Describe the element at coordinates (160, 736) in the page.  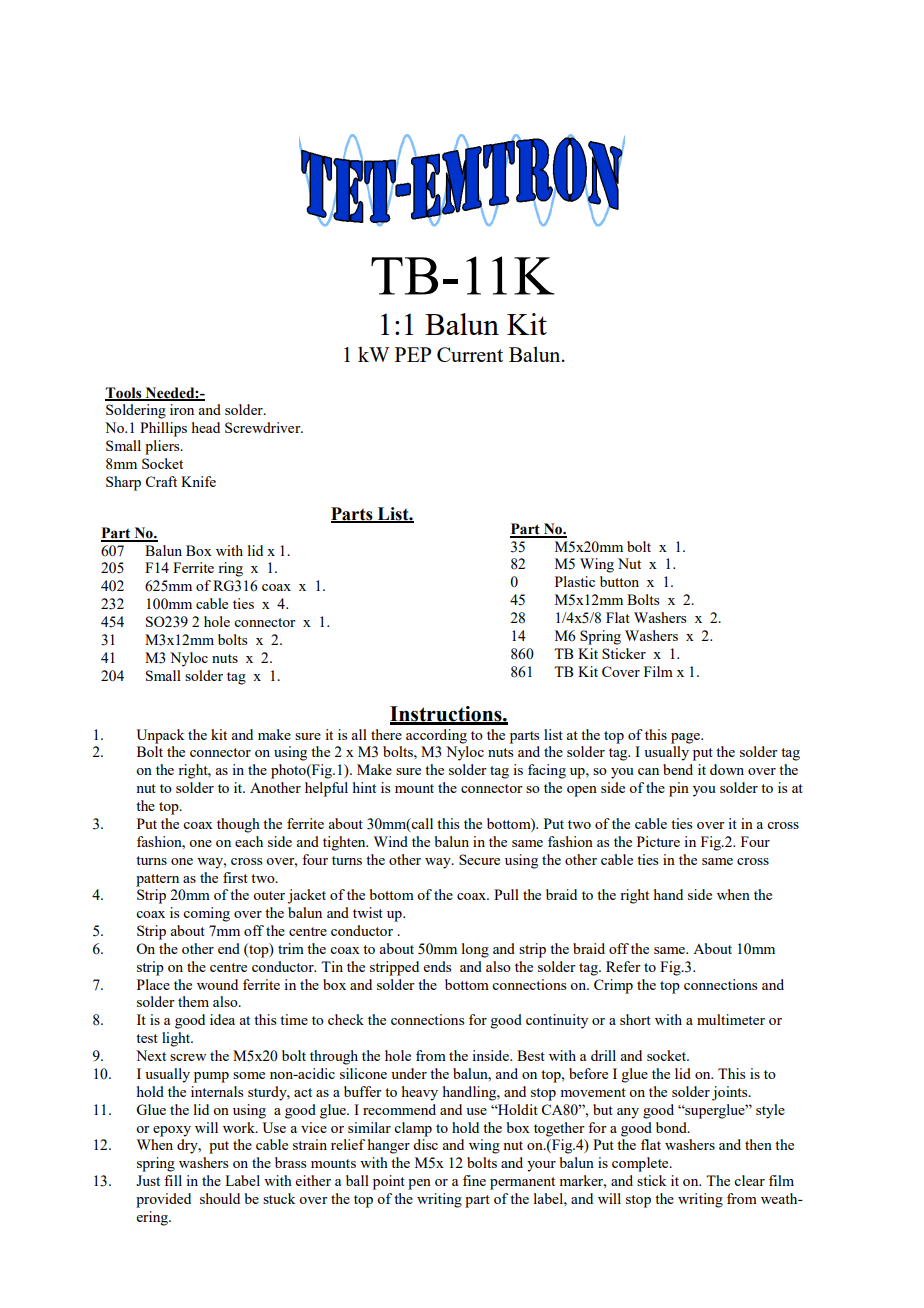
I see `Unpack` at that location.
